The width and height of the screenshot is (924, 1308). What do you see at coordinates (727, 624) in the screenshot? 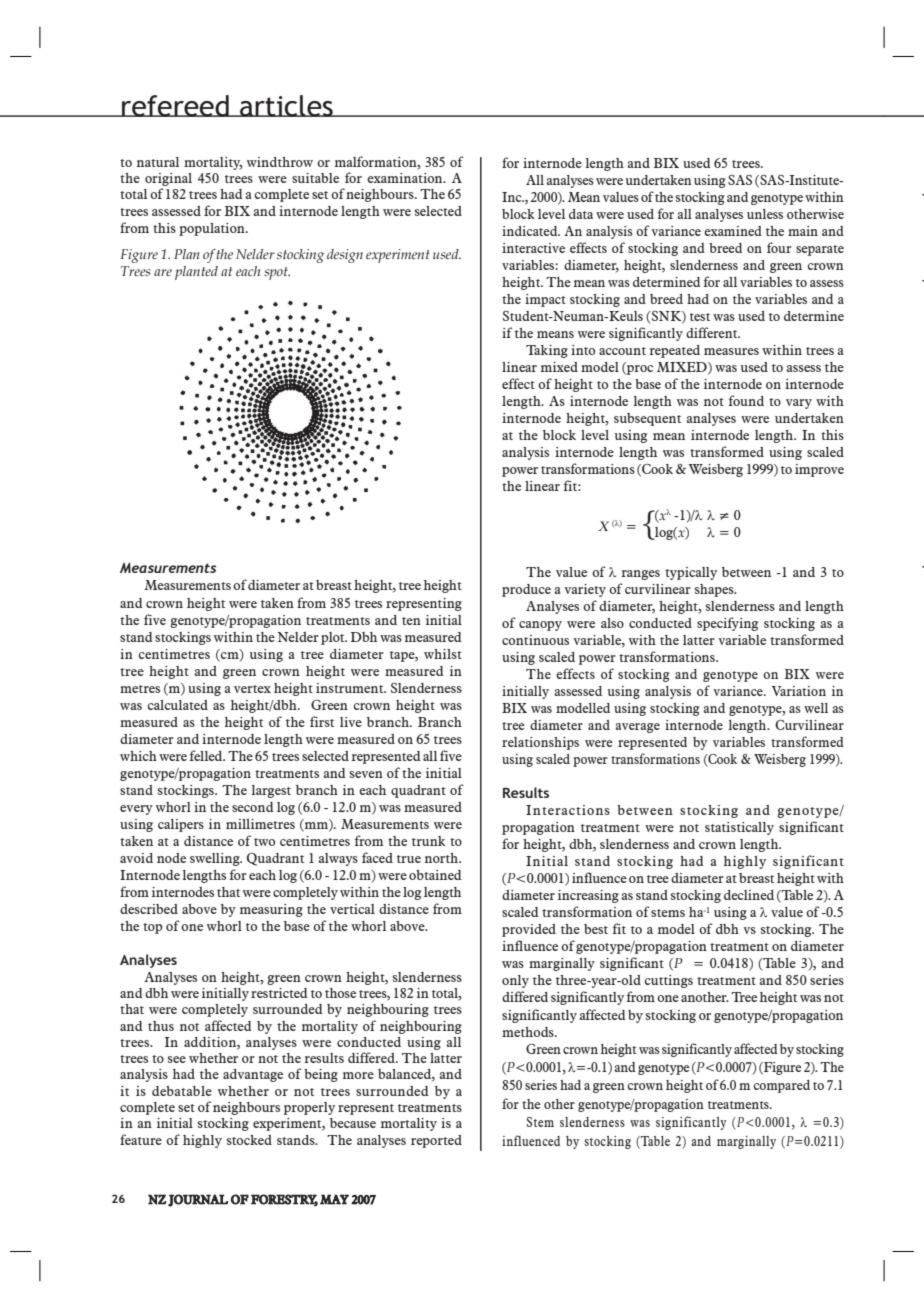
I see `specifying` at bounding box center [727, 624].
